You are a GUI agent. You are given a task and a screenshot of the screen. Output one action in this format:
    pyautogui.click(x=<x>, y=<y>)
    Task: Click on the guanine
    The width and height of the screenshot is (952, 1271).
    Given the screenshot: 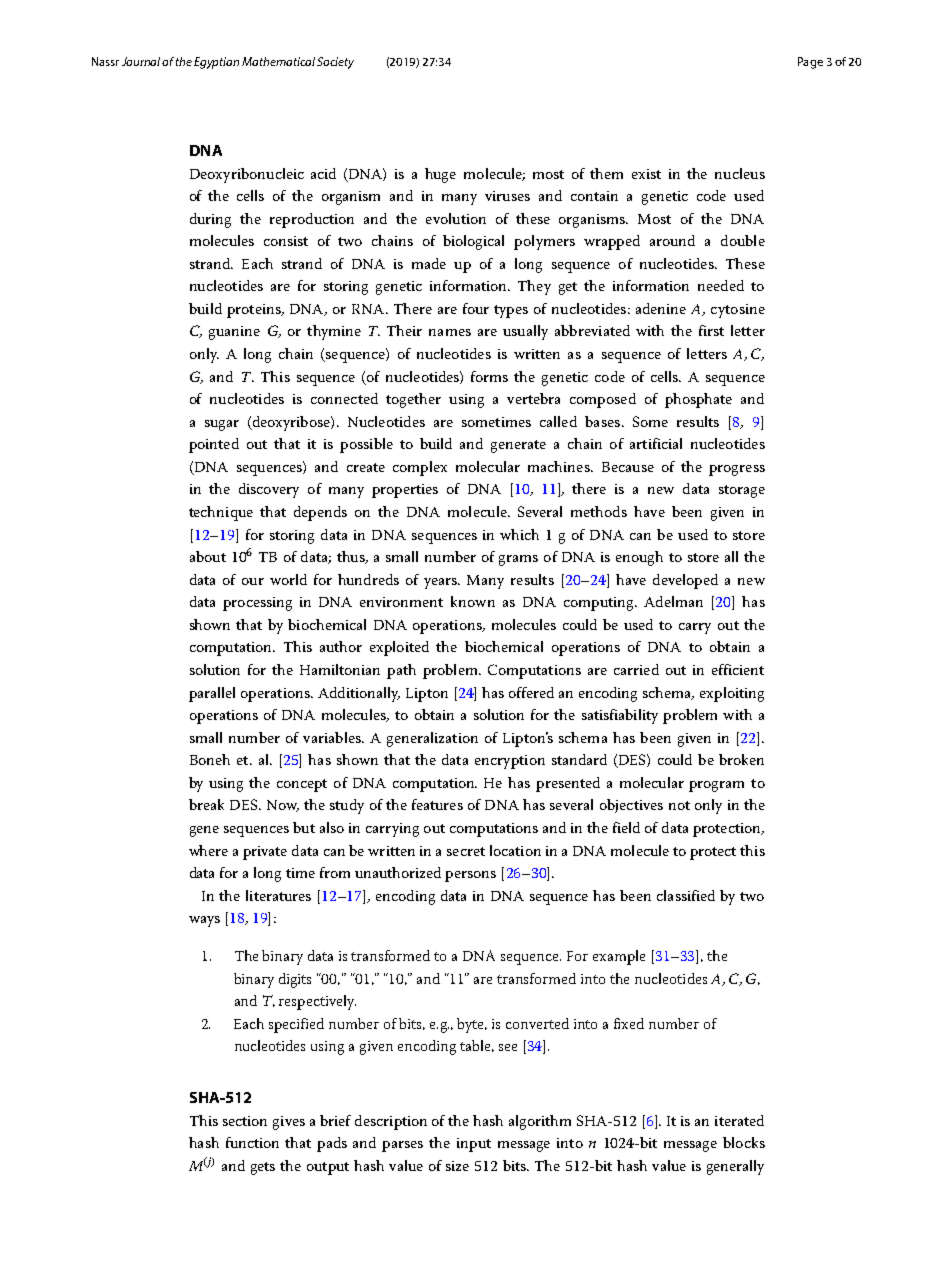 What is the action you would take?
    pyautogui.click(x=234, y=333)
